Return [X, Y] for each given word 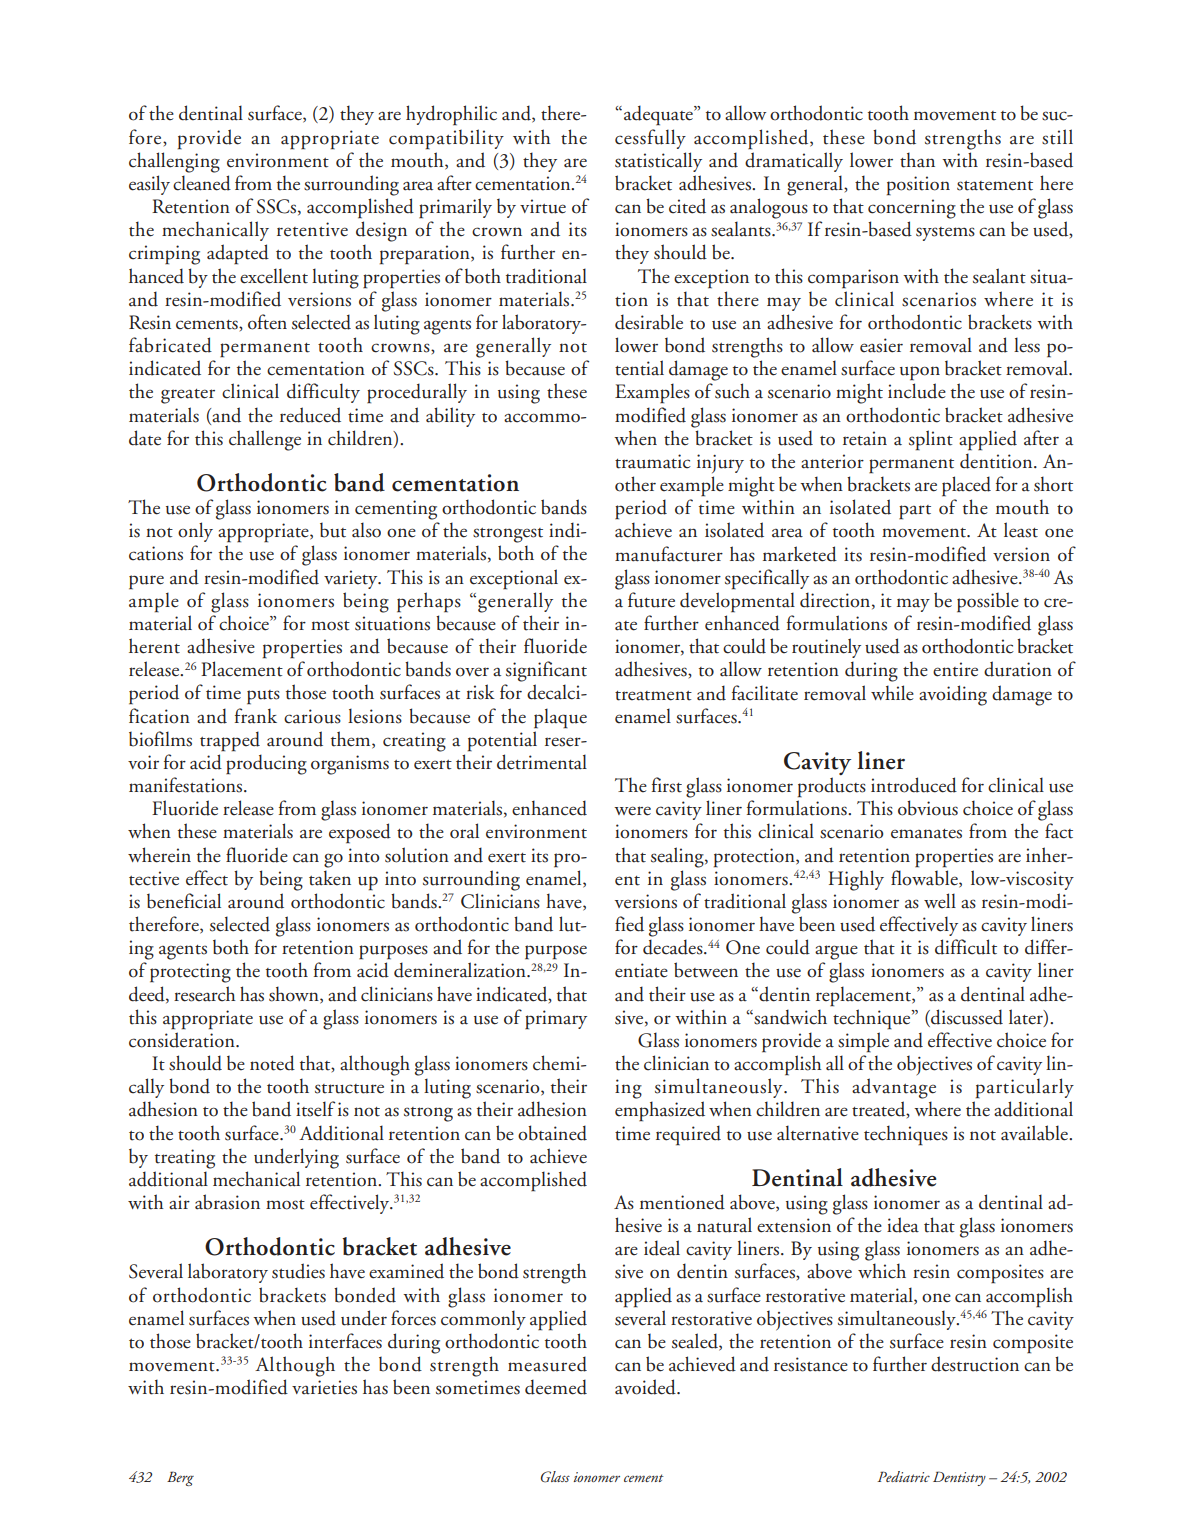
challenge [265, 440]
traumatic [653, 461]
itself [315, 1109]
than [917, 160]
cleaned [202, 183]
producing [266, 764]
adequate [659, 115]
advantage [894, 1088]
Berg [180, 1478]
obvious [928, 808]
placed [966, 486]
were [632, 811]
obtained [552, 1133]
